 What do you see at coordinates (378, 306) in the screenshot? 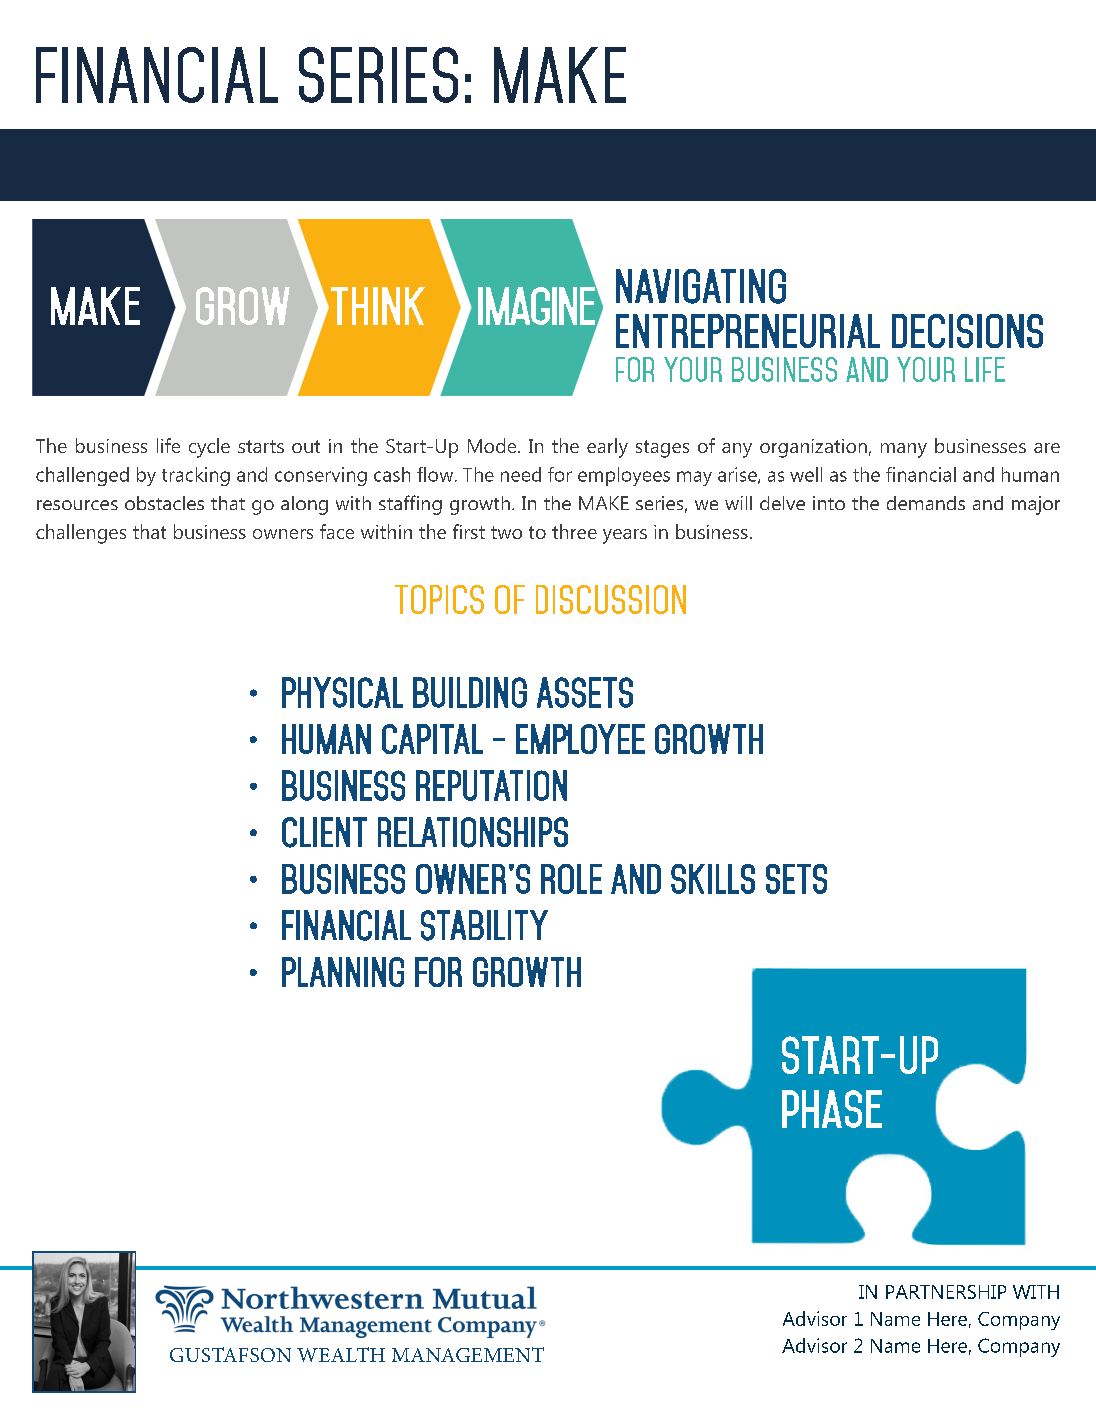
I see `THINK` at bounding box center [378, 306].
